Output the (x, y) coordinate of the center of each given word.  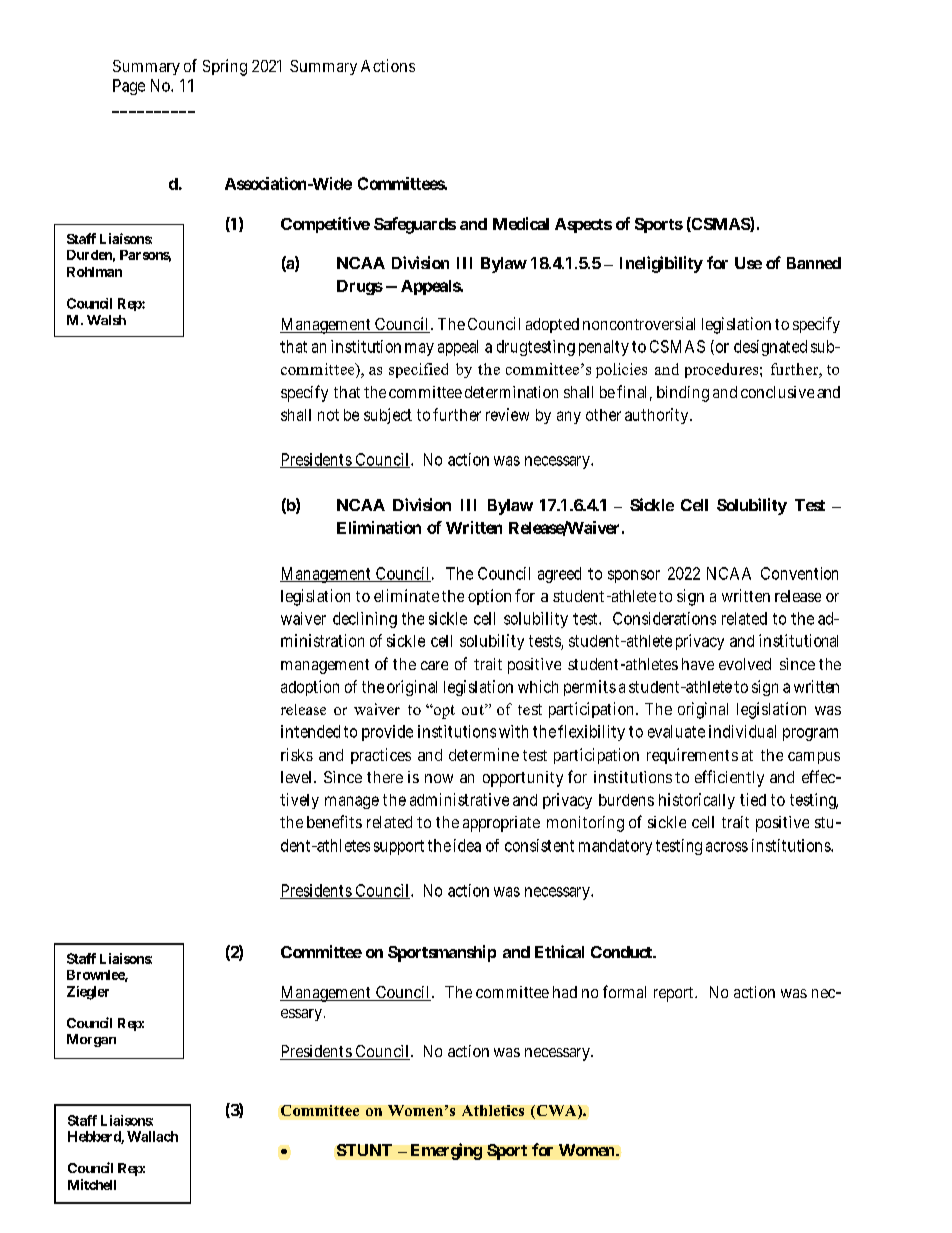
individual (742, 731)
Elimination (379, 527)
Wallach (152, 1136)
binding (683, 394)
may (419, 349)
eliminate (406, 595)
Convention (799, 573)
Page (129, 87)
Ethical (559, 951)
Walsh (106, 320)
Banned (814, 263)
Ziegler (88, 993)
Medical (521, 223)
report (673, 994)
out (474, 709)
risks (297, 754)
